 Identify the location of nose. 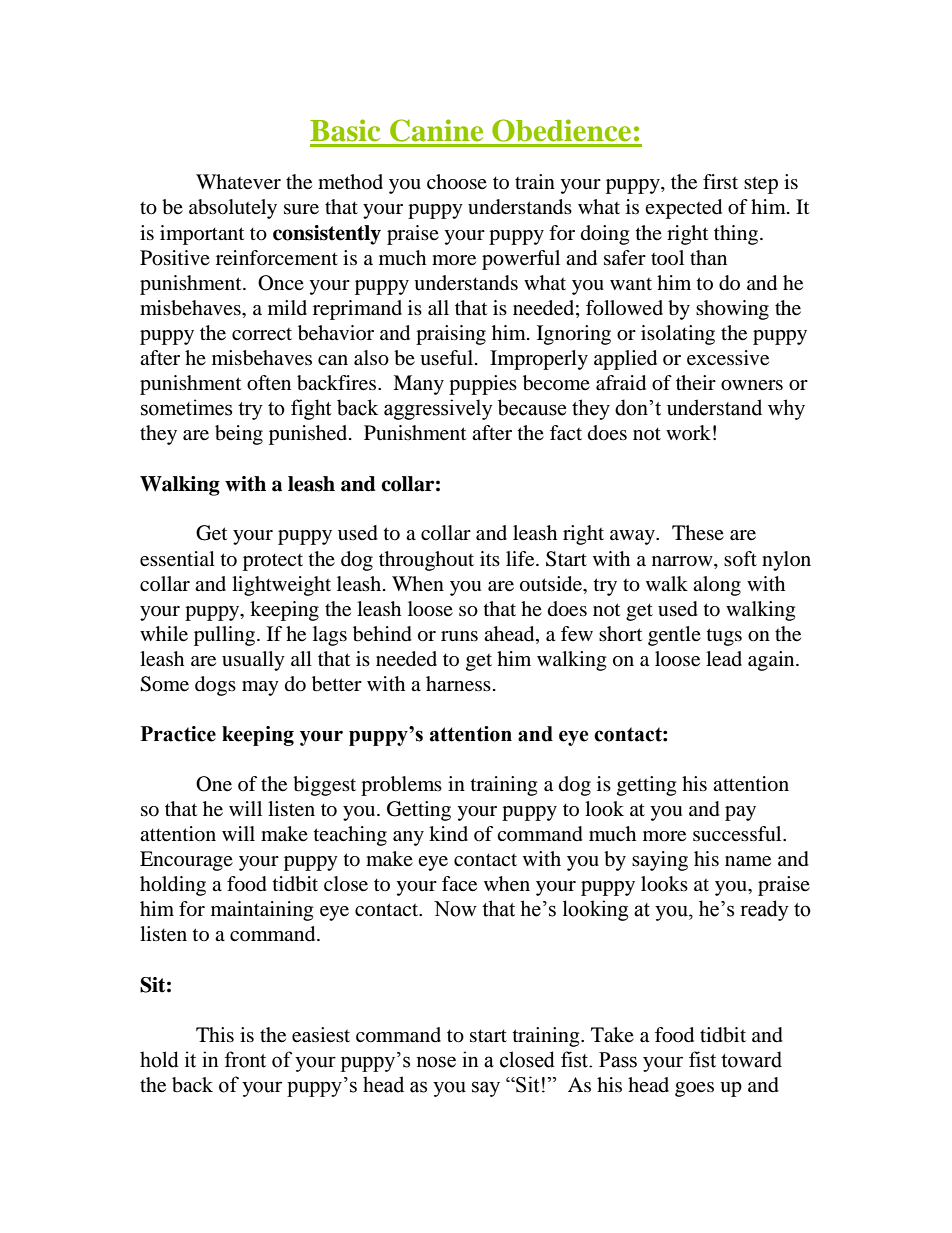
(436, 1062).
